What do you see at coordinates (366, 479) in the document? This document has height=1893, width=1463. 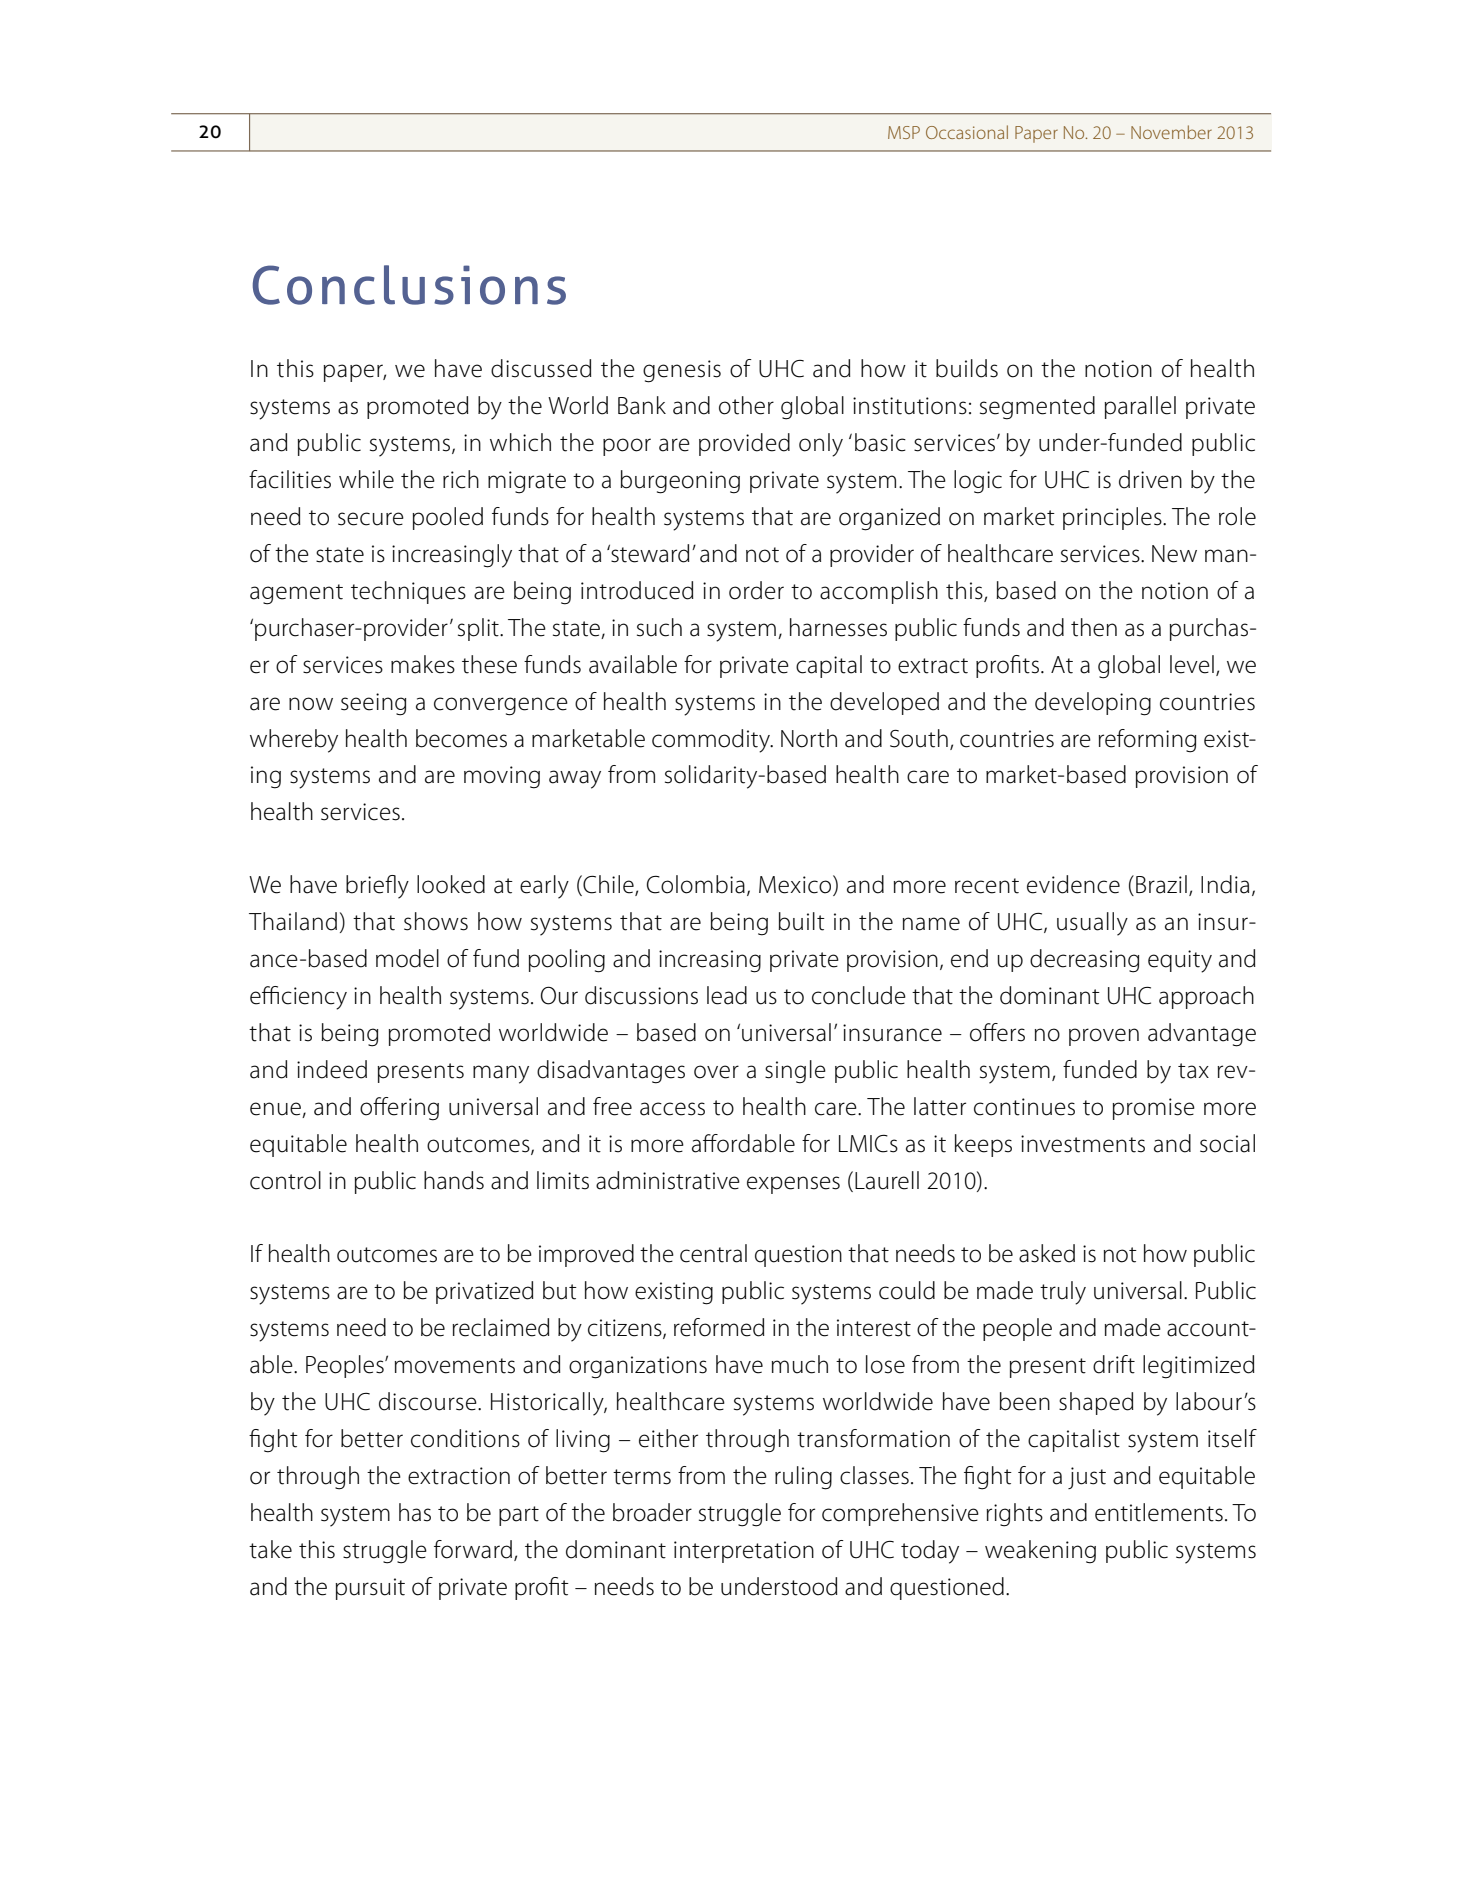 I see `while` at bounding box center [366, 479].
